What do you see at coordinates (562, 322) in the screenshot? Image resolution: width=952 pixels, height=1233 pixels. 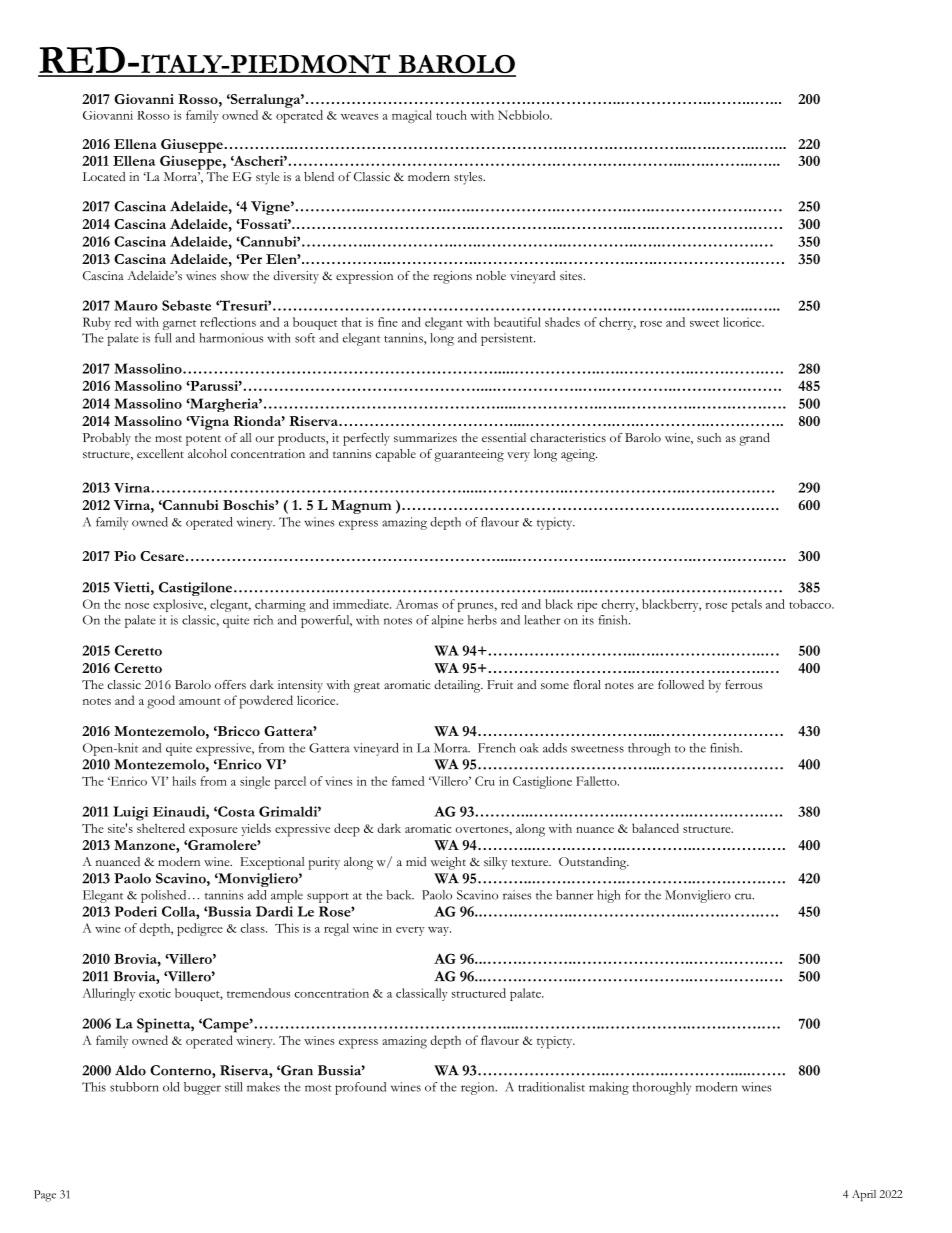 I see `shades` at bounding box center [562, 322].
